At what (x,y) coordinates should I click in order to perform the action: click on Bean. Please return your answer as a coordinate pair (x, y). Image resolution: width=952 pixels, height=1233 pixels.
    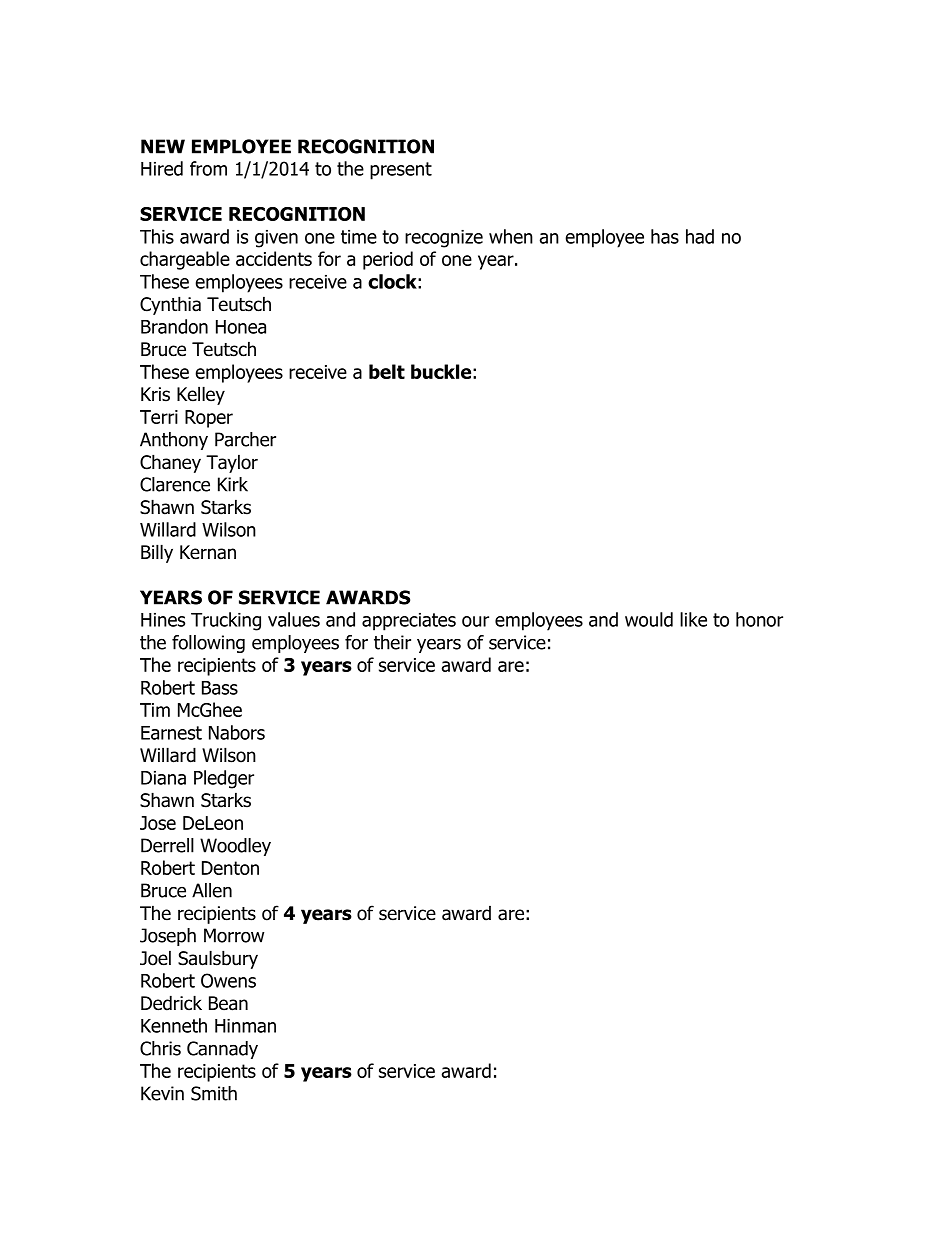
    Looking at the image, I should click on (228, 1003).
